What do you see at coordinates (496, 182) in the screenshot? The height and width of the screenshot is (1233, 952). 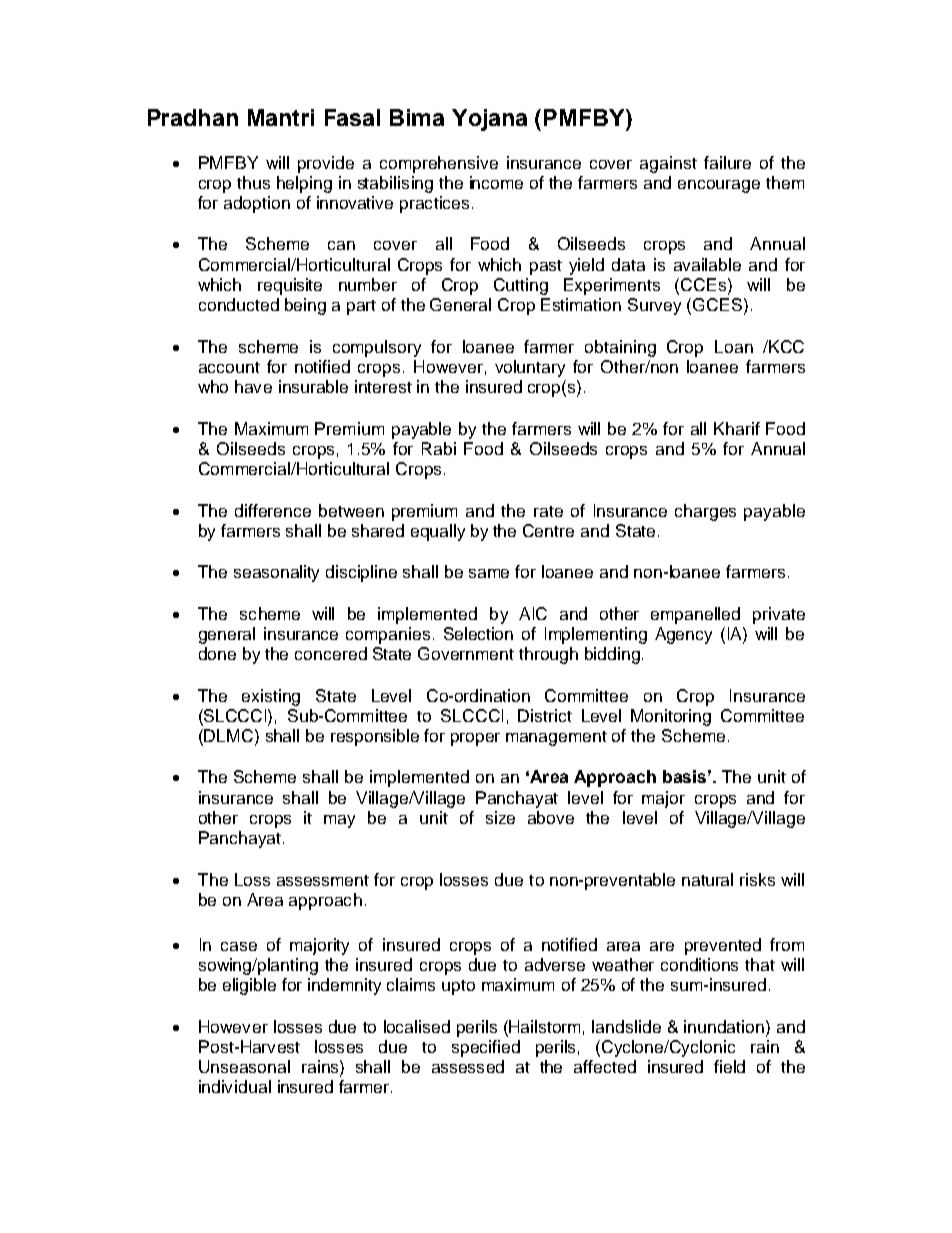 I see `income` at bounding box center [496, 182].
